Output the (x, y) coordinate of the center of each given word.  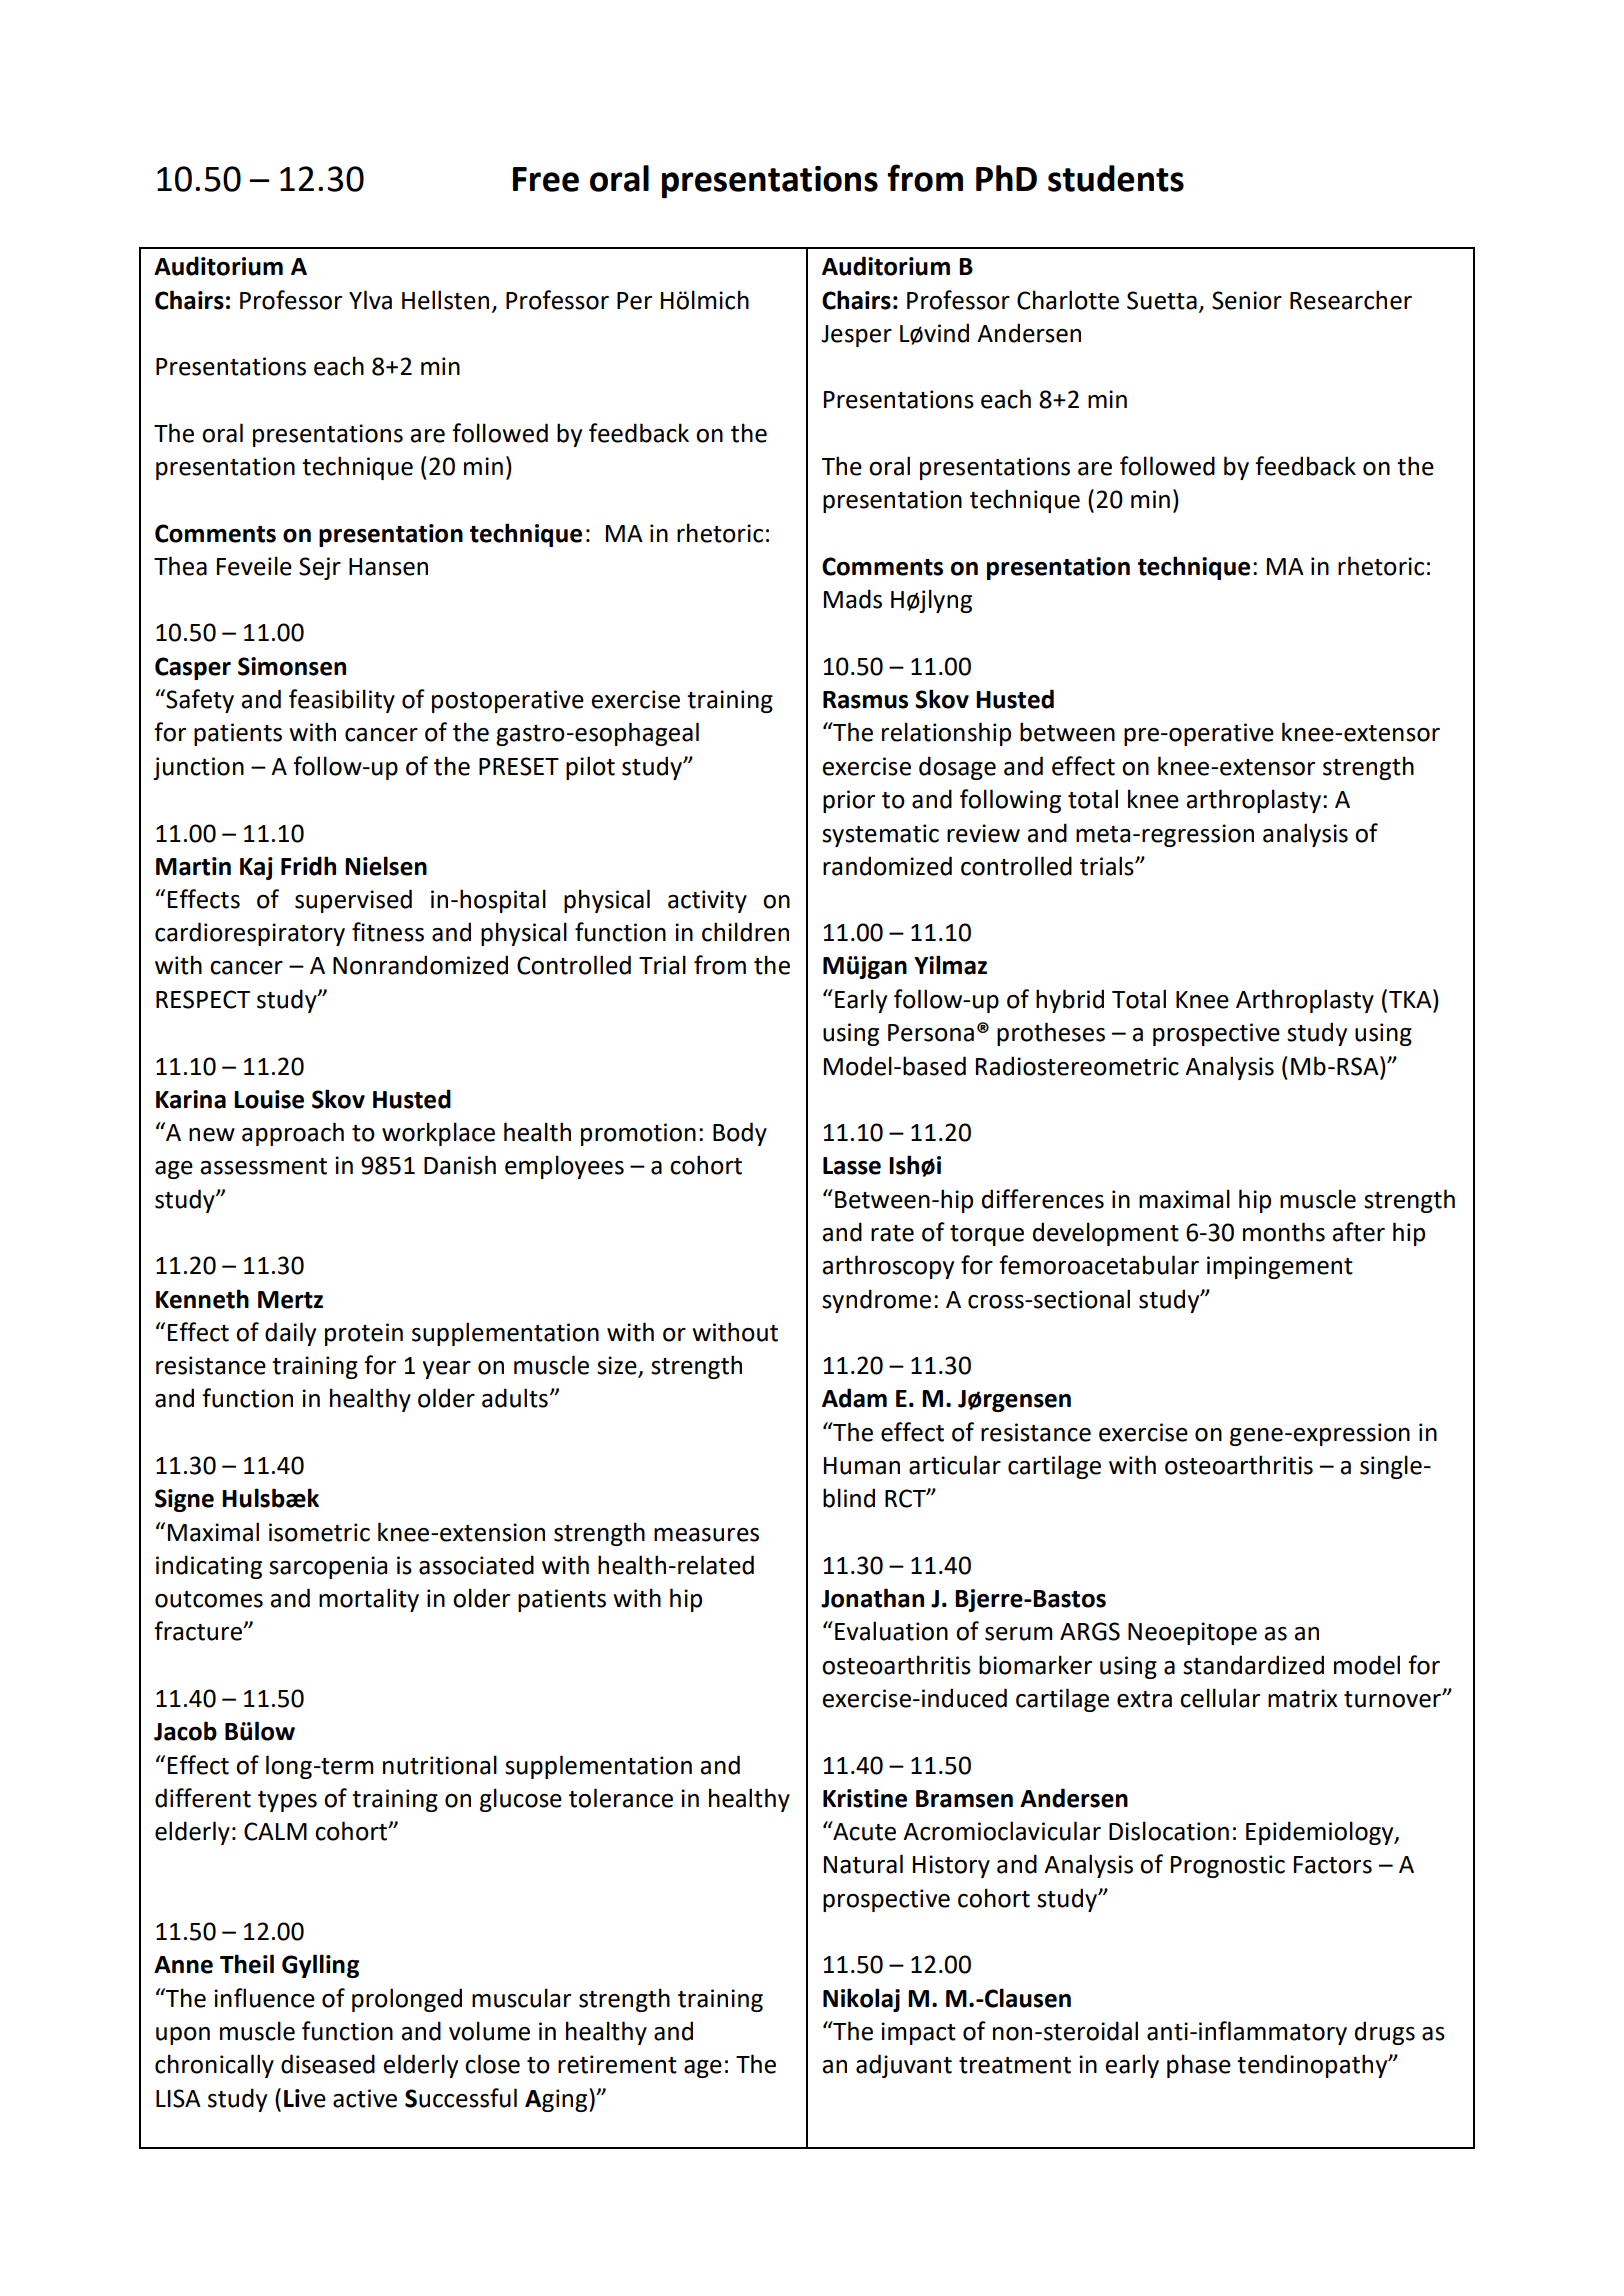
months (1284, 1232)
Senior (1247, 300)
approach (293, 1134)
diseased (328, 2064)
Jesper (856, 336)
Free (546, 179)
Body (740, 1134)
